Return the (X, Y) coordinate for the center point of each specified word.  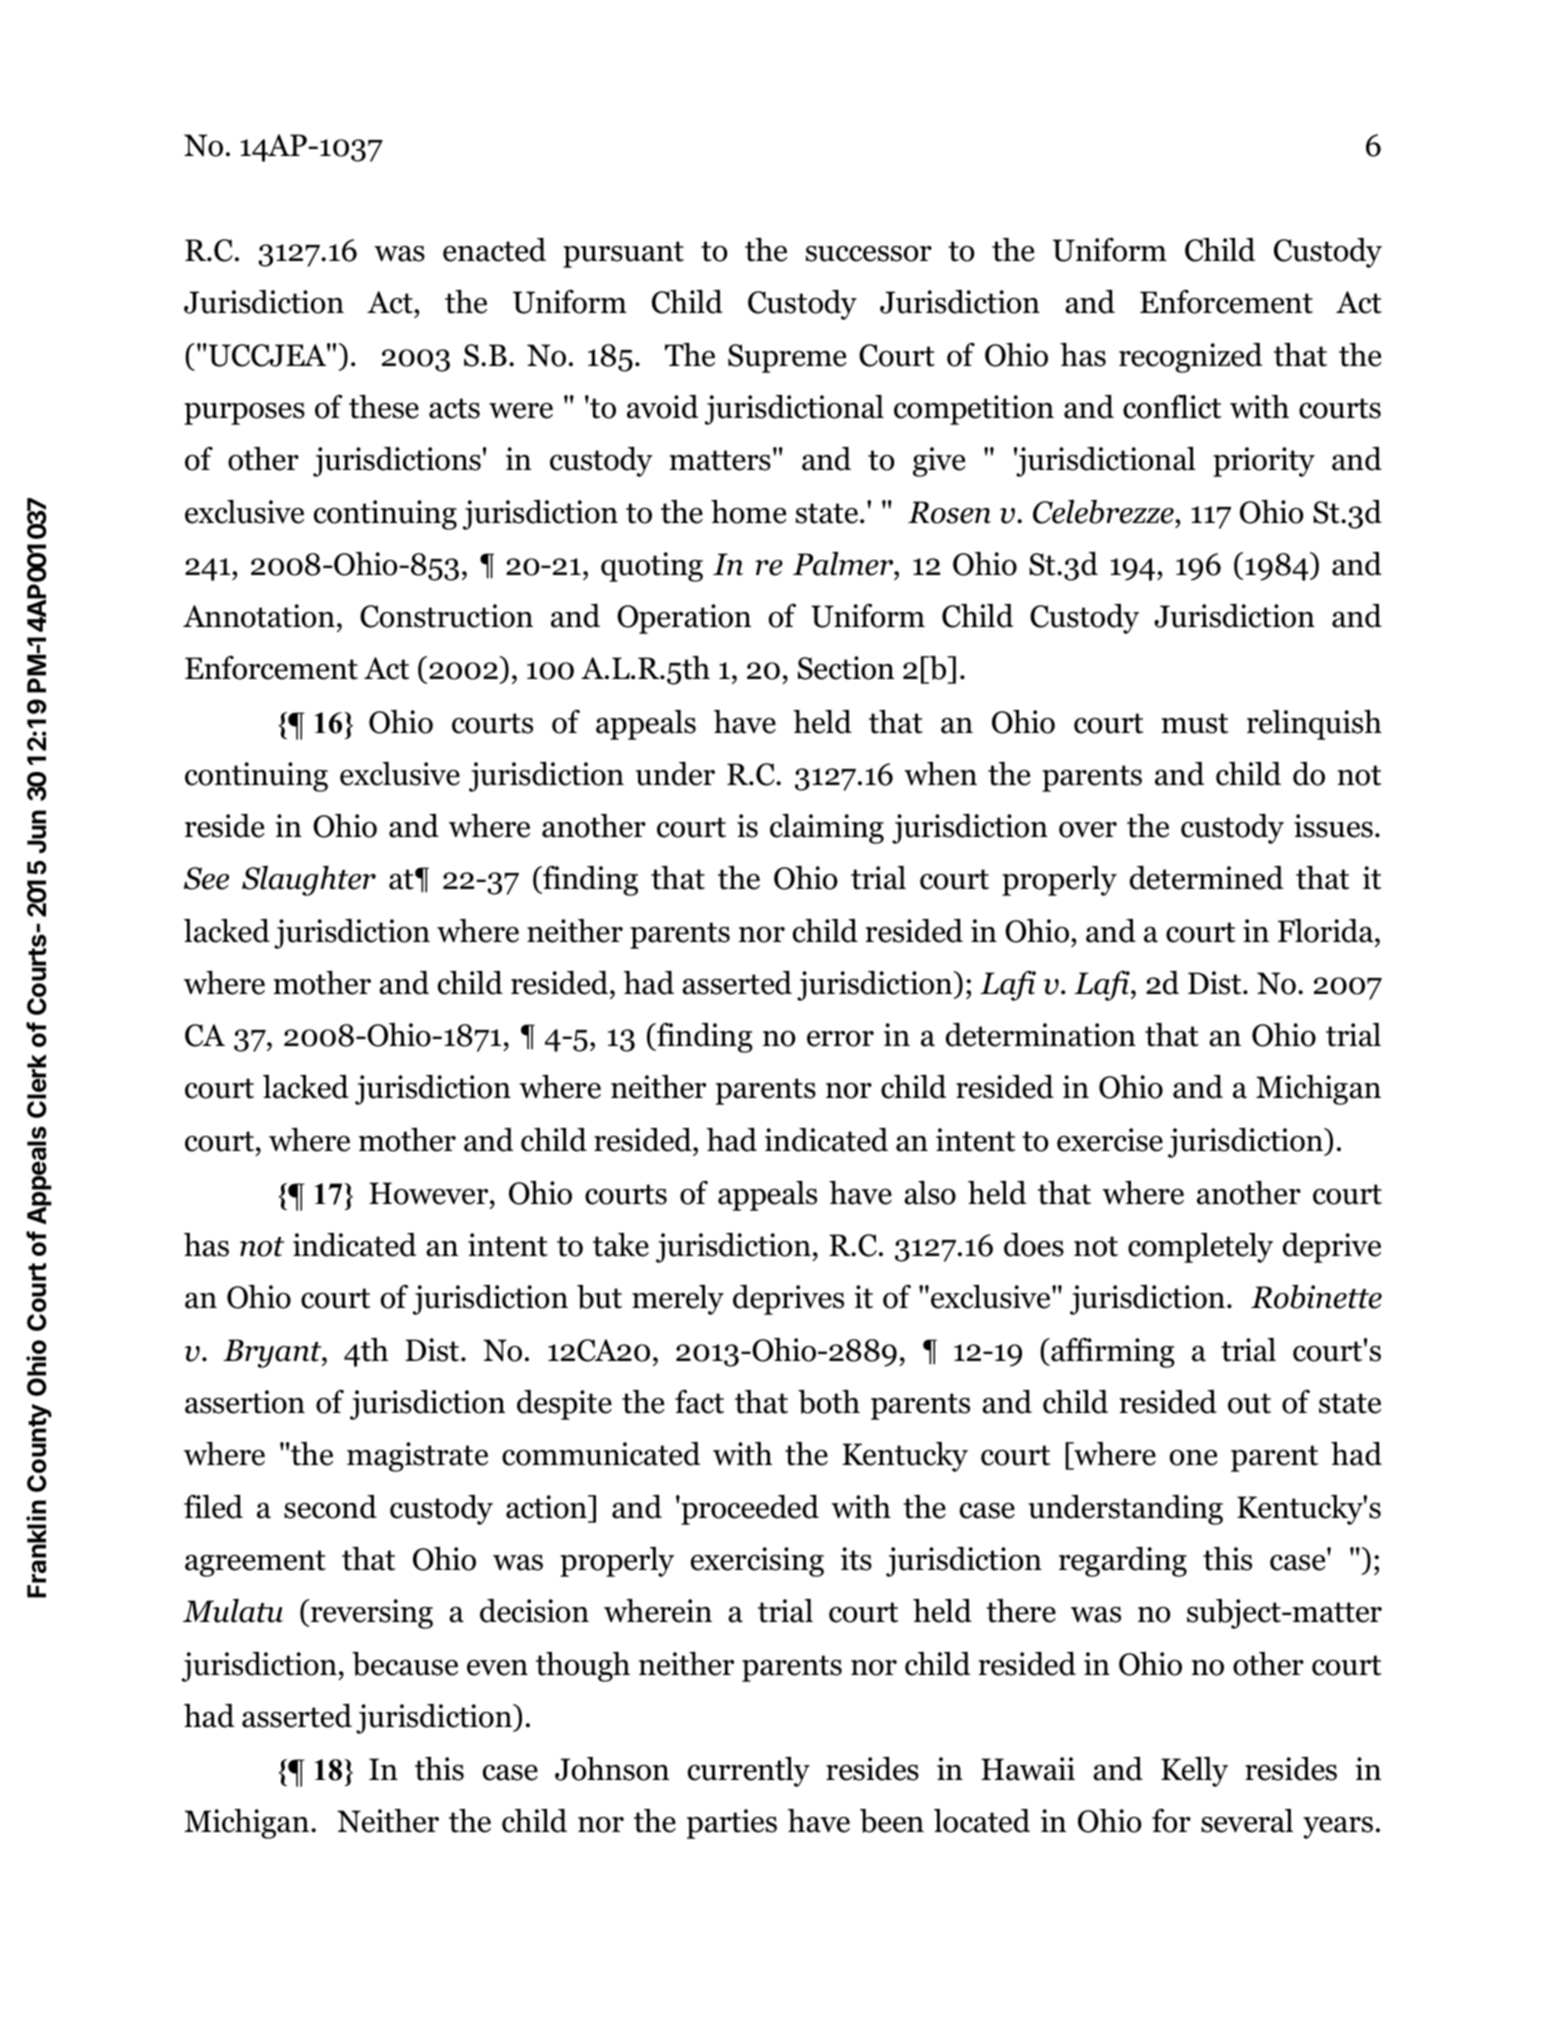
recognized (1190, 358)
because (405, 1664)
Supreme (787, 358)
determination (1041, 1035)
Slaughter (309, 881)
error (840, 1039)
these (384, 407)
